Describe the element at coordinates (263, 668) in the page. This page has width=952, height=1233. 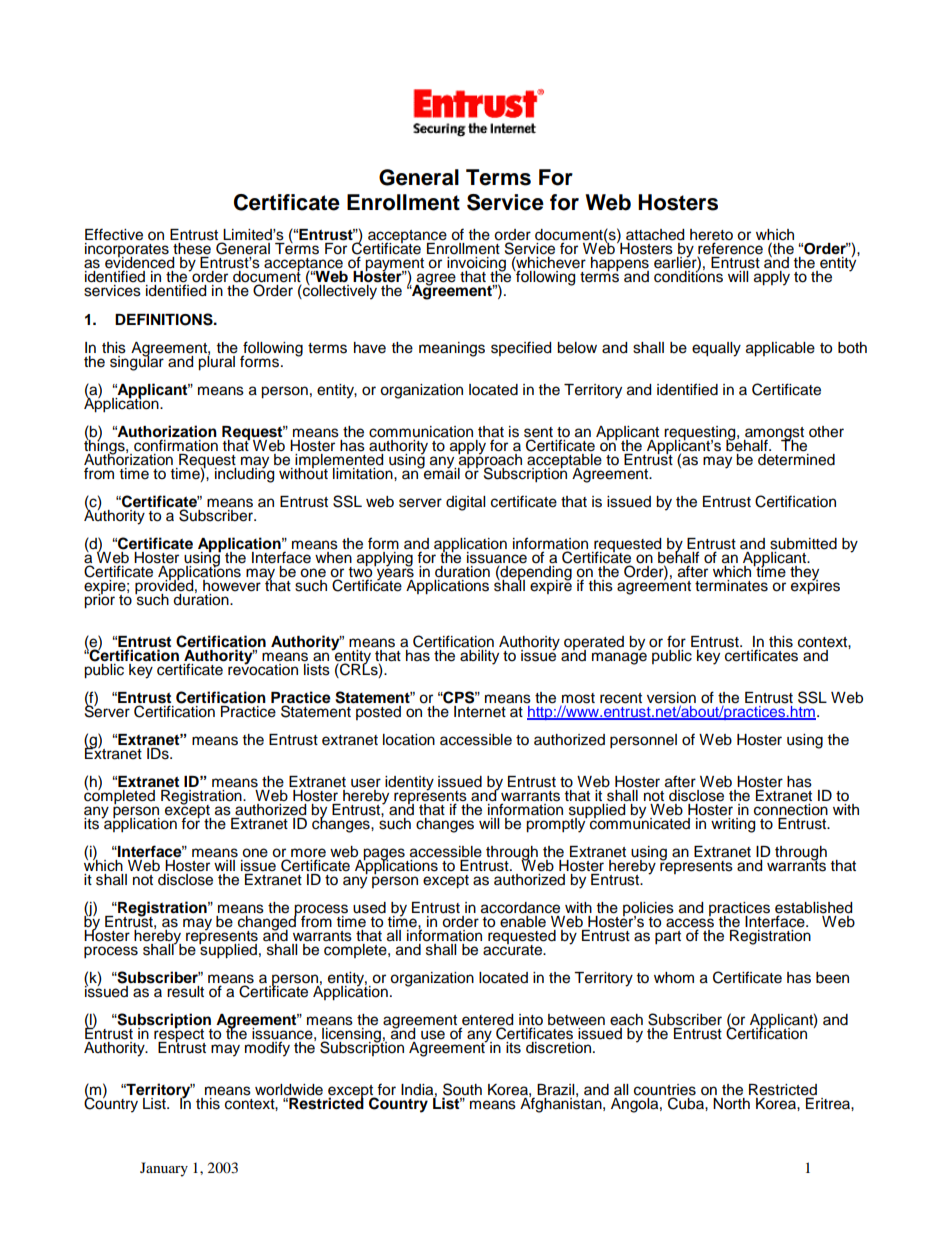
I see `revocation` at that location.
